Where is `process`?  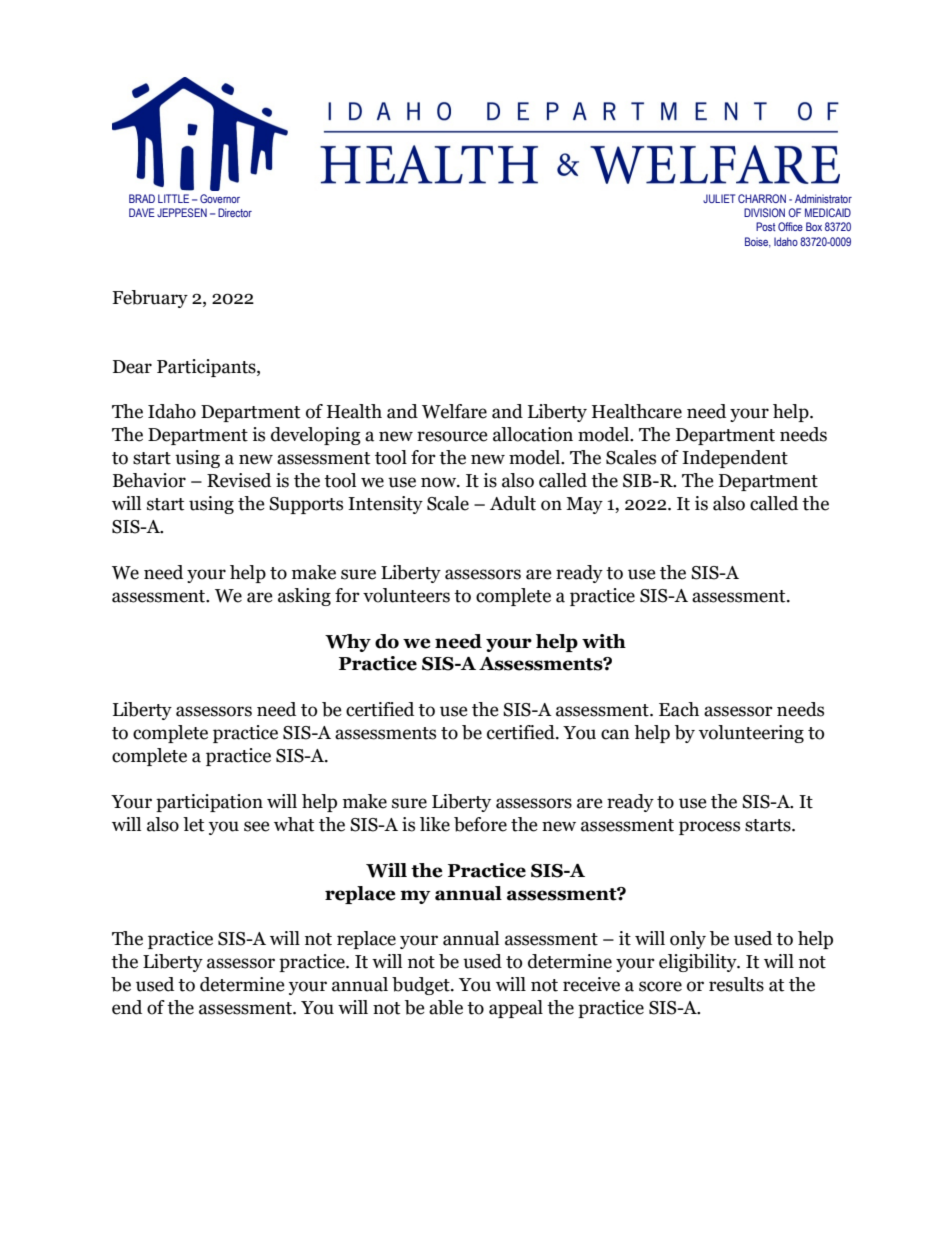 process is located at coordinates (709, 828).
